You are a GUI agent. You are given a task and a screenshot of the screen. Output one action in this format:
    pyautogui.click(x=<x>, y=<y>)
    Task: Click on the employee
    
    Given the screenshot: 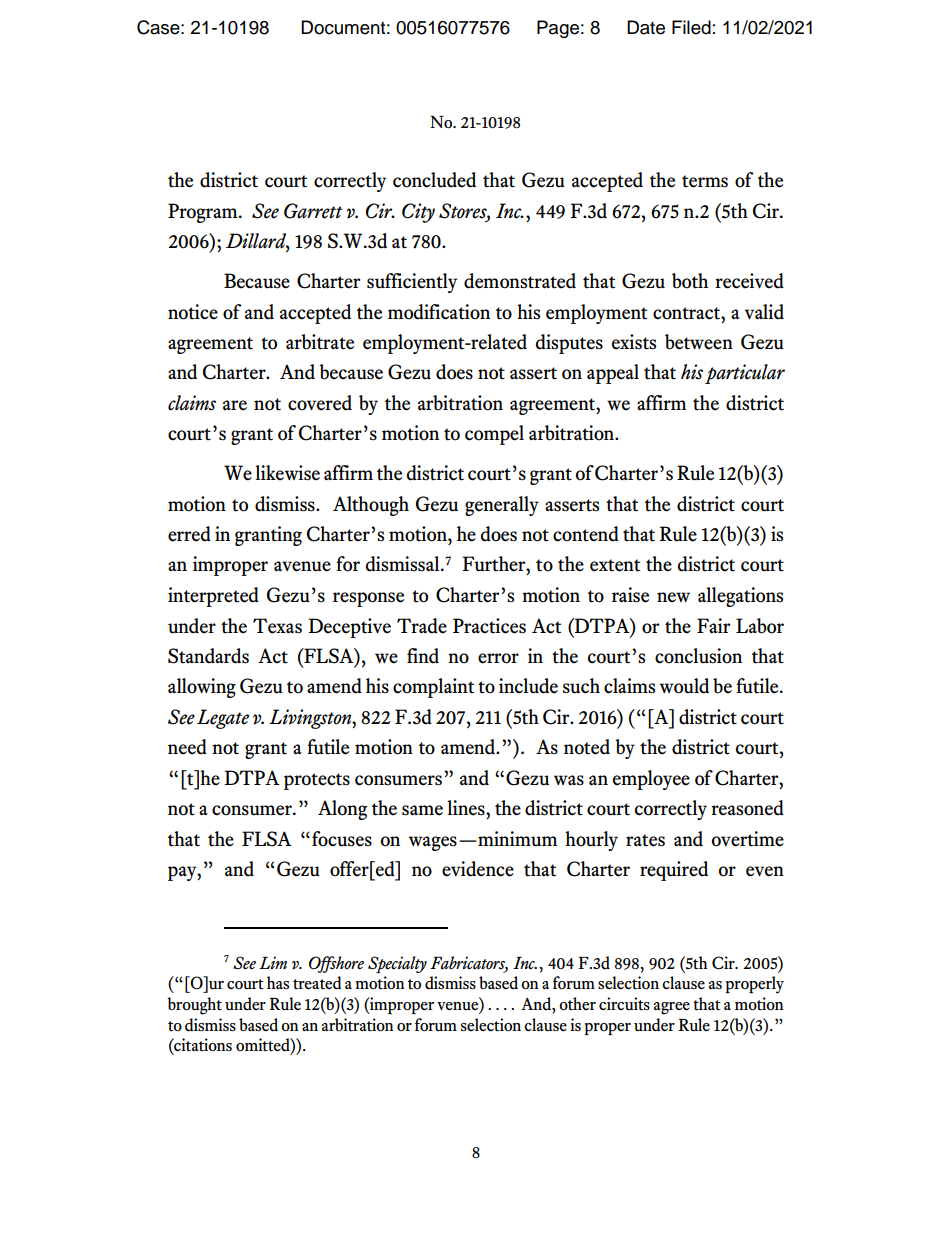 What is the action you would take?
    pyautogui.click(x=651, y=780)
